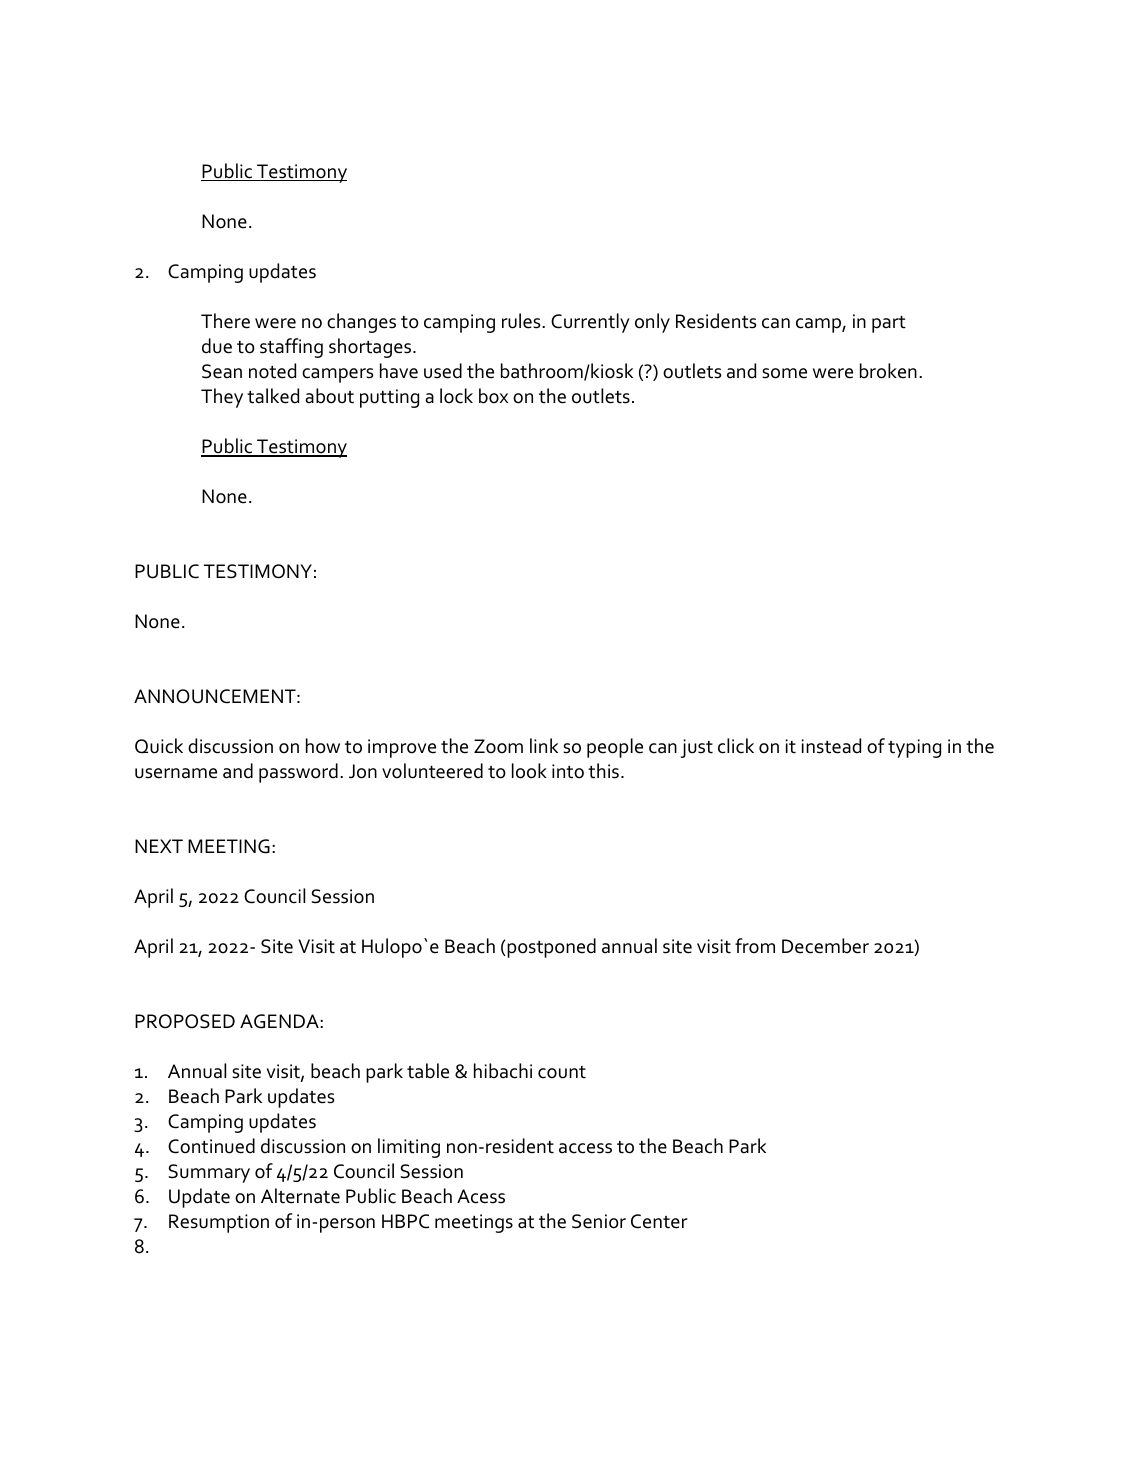 Image resolution: width=1140 pixels, height=1475 pixels. I want to click on Acess, so click(481, 1196).
